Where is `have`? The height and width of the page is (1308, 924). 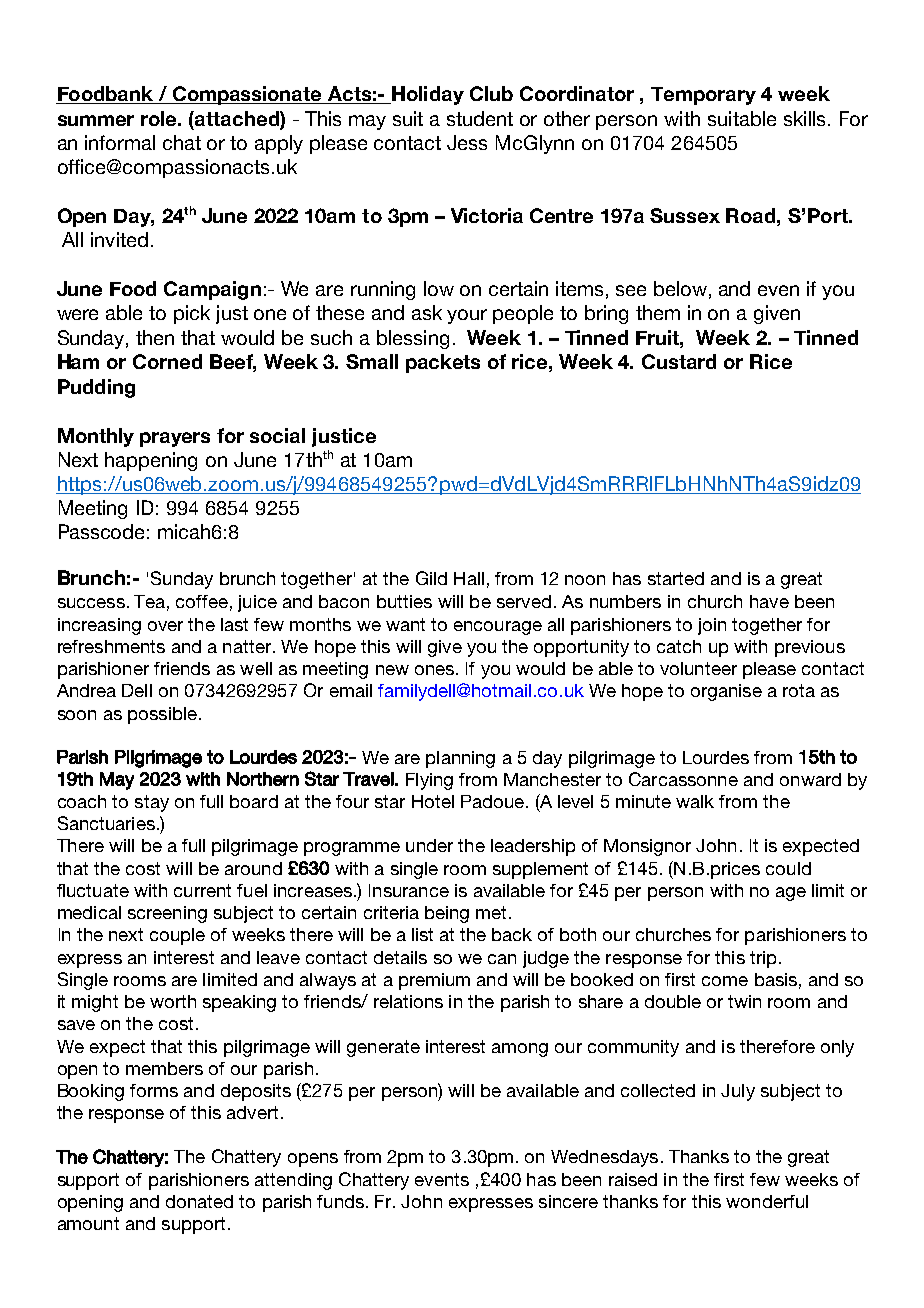 have is located at coordinates (769, 601).
